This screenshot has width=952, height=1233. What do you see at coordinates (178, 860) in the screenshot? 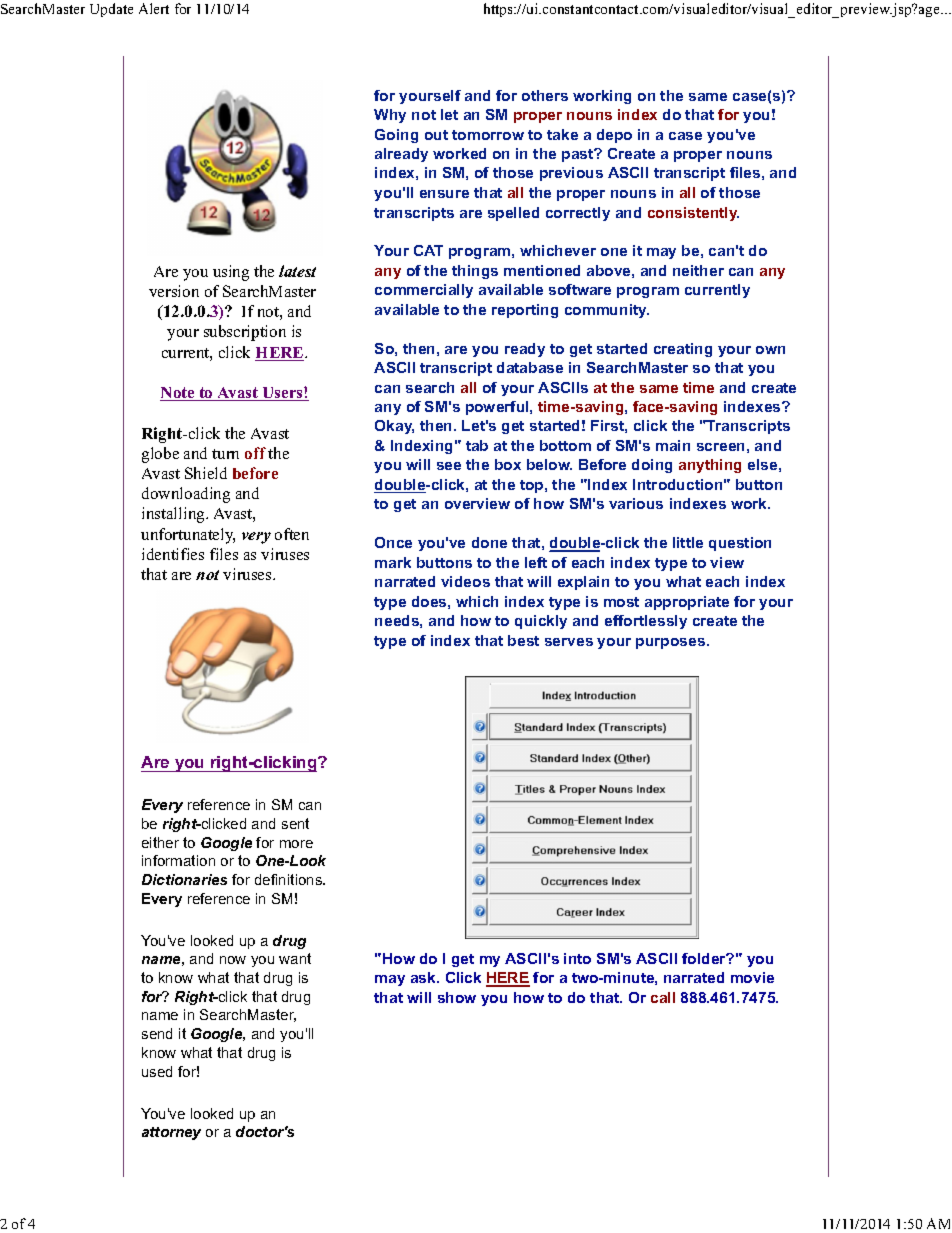
I see `information` at bounding box center [178, 860].
